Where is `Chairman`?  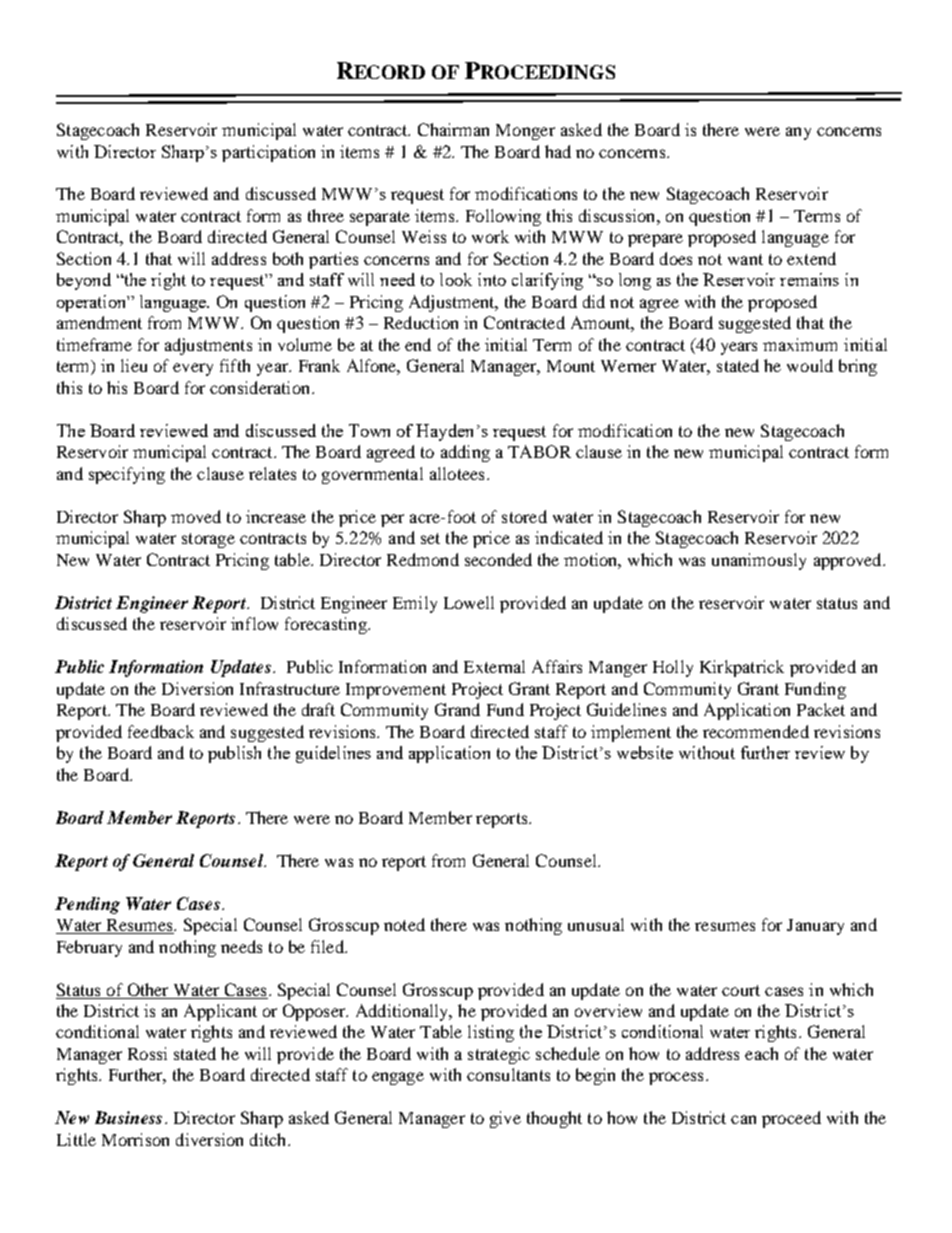
Chairman is located at coordinates (453, 129).
